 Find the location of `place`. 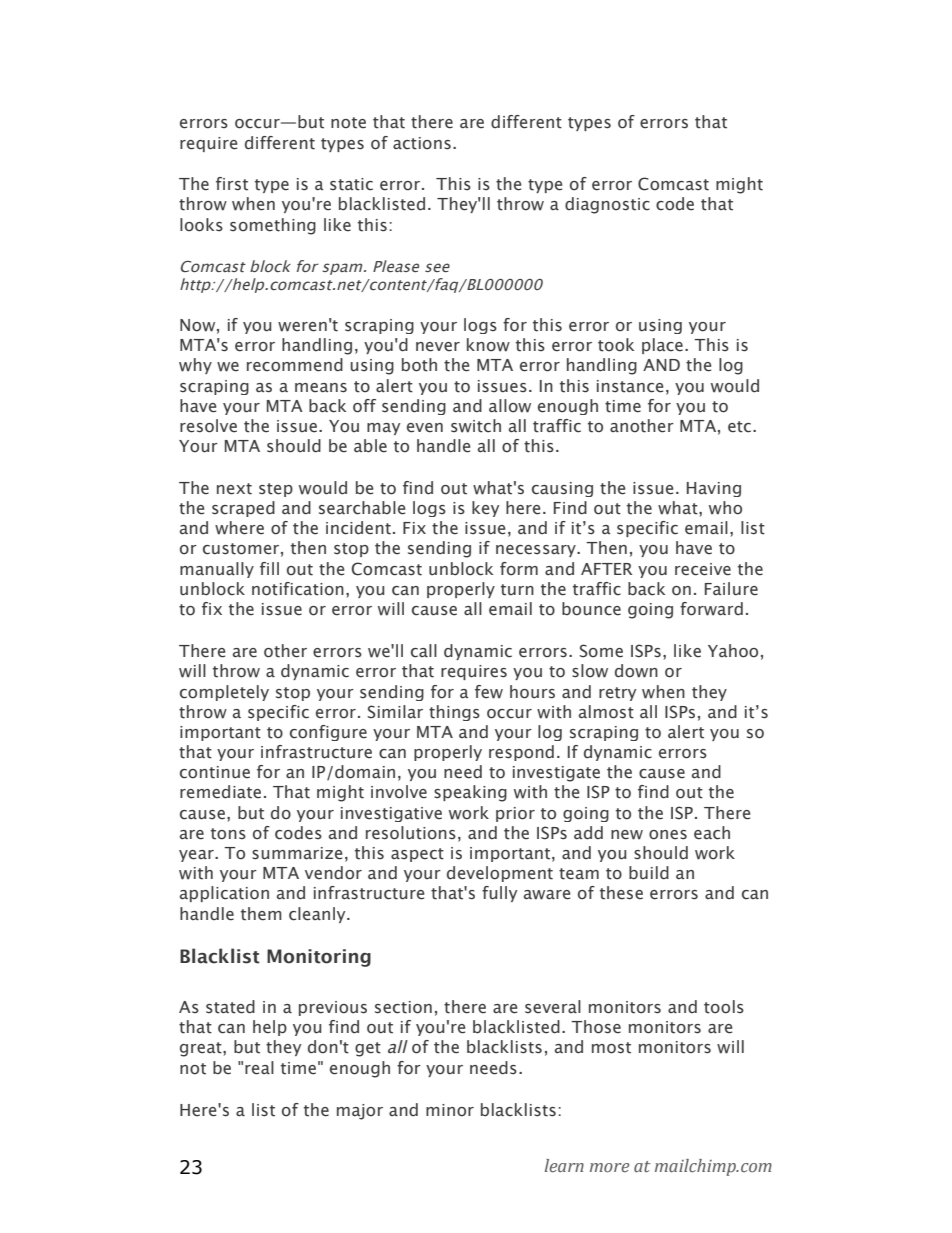

place is located at coordinates (662, 346).
